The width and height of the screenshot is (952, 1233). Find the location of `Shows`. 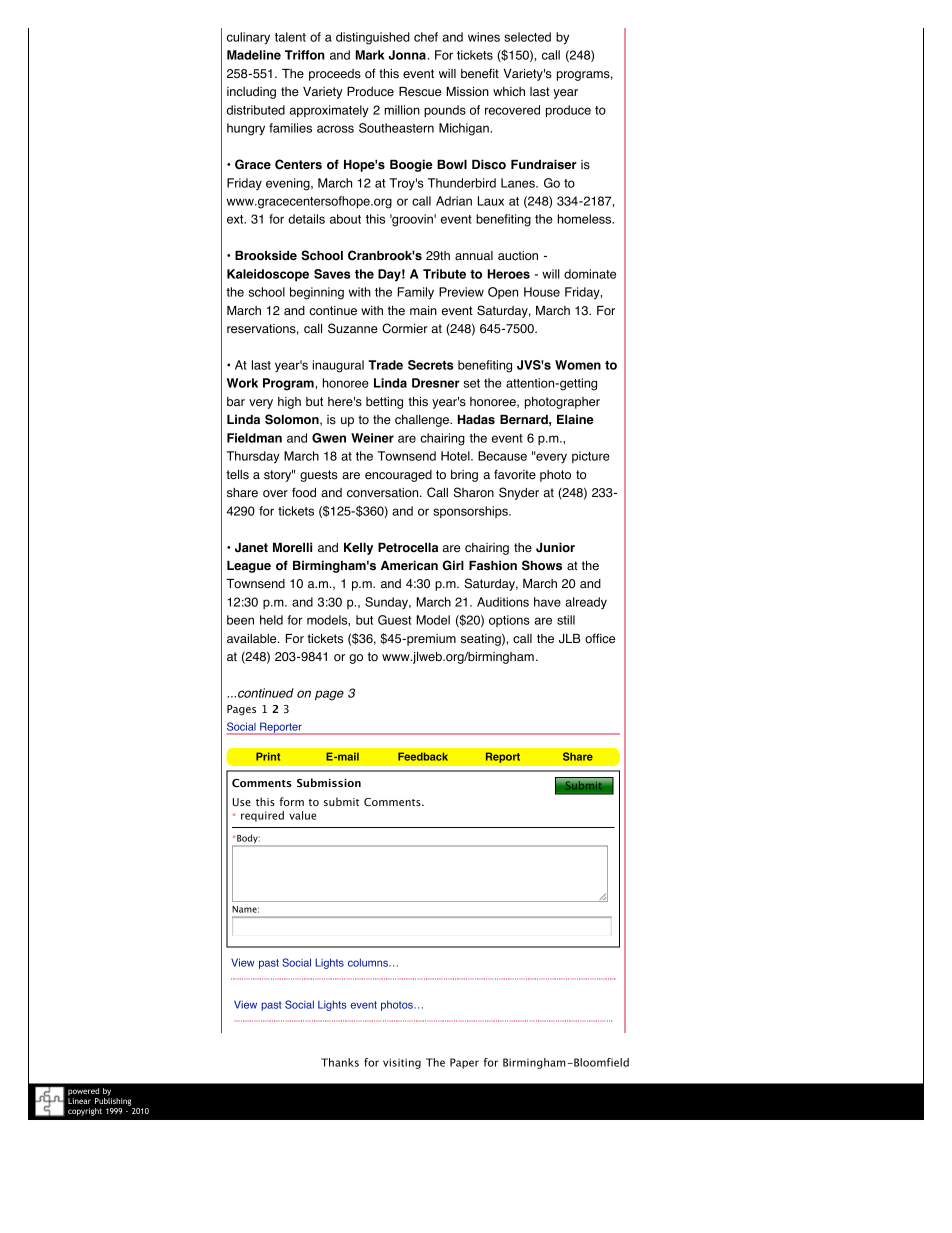

Shows is located at coordinates (542, 565).
